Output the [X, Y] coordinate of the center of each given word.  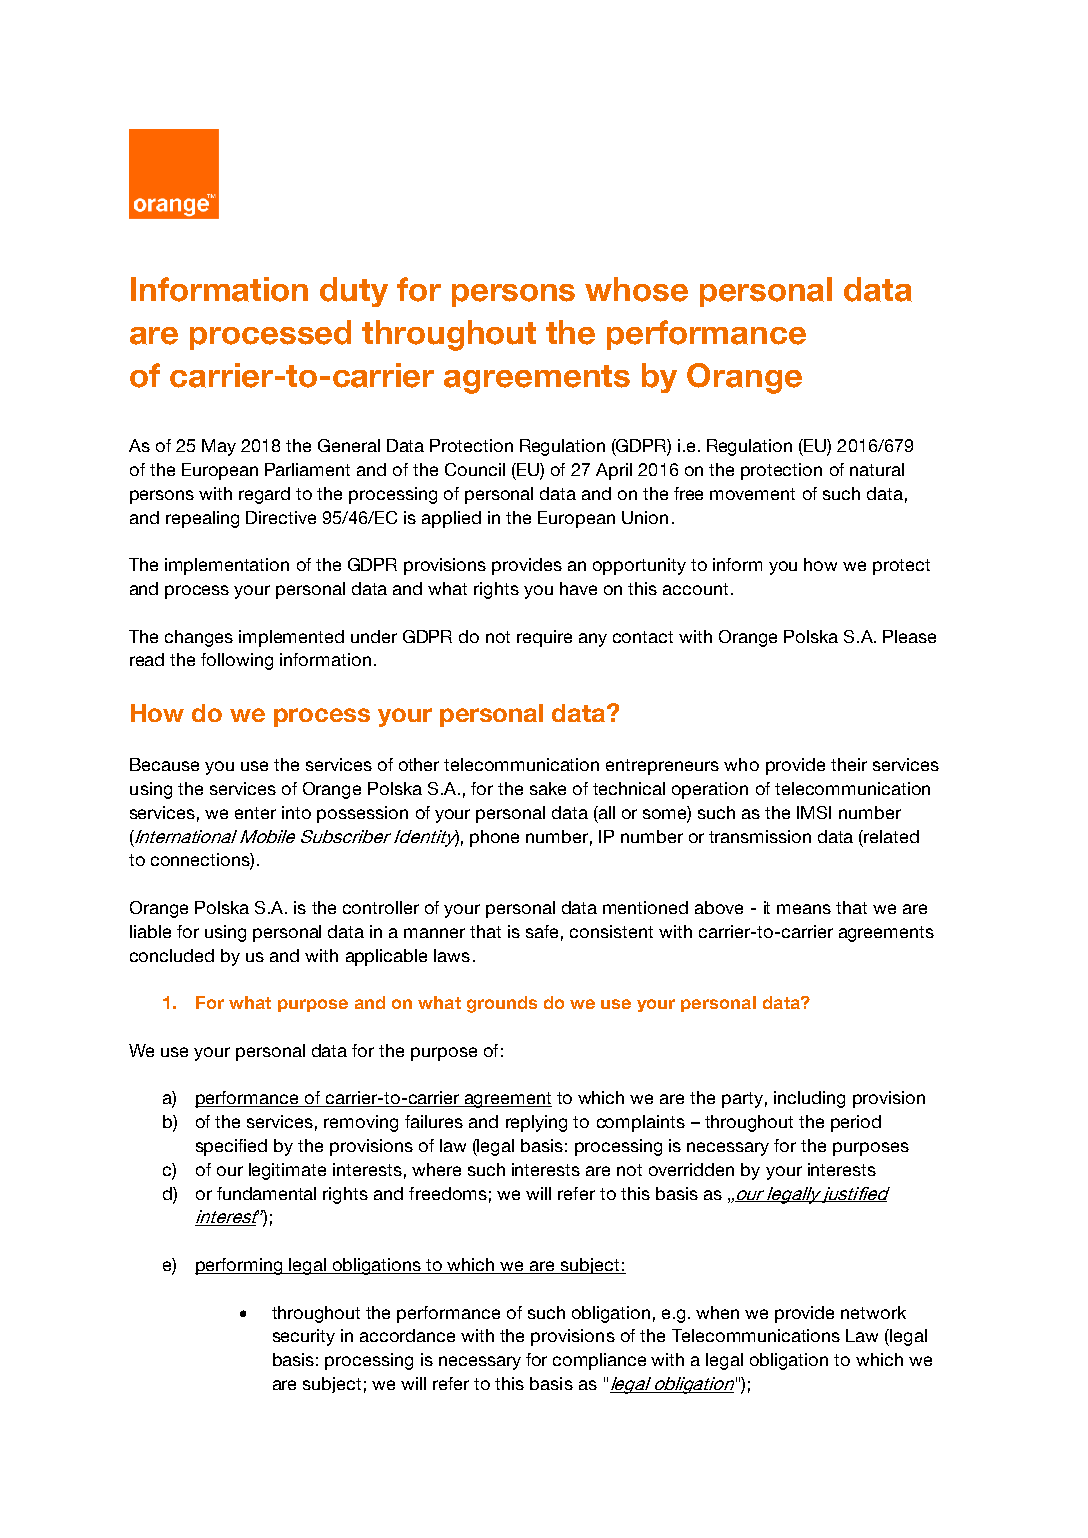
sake [548, 788]
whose [636, 289]
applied [451, 519]
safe [542, 931]
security [304, 1337]
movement [752, 494]
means [804, 909]
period [856, 1123]
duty [354, 292]
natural [877, 469]
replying [536, 1123]
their [849, 764]
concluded [172, 955]
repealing [202, 519]
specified [231, 1147]
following [237, 661]
